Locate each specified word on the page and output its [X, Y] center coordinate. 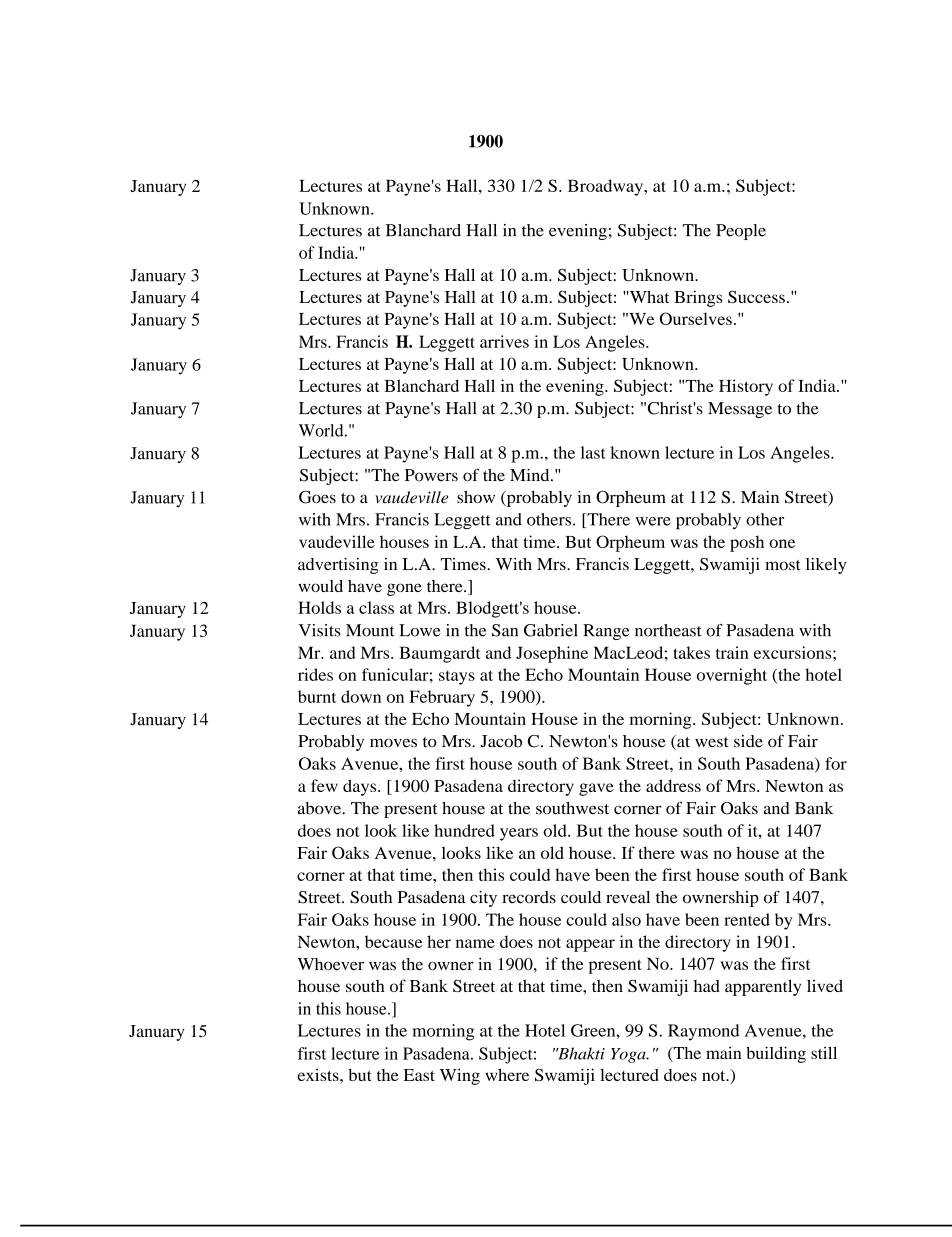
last [593, 452]
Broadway [606, 187]
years [519, 834]
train [732, 652]
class [376, 607]
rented [747, 919]
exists [319, 1074]
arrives [504, 341]
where [507, 1074]
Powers [431, 475]
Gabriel [550, 630]
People [741, 232]
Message [740, 410]
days [361, 787]
